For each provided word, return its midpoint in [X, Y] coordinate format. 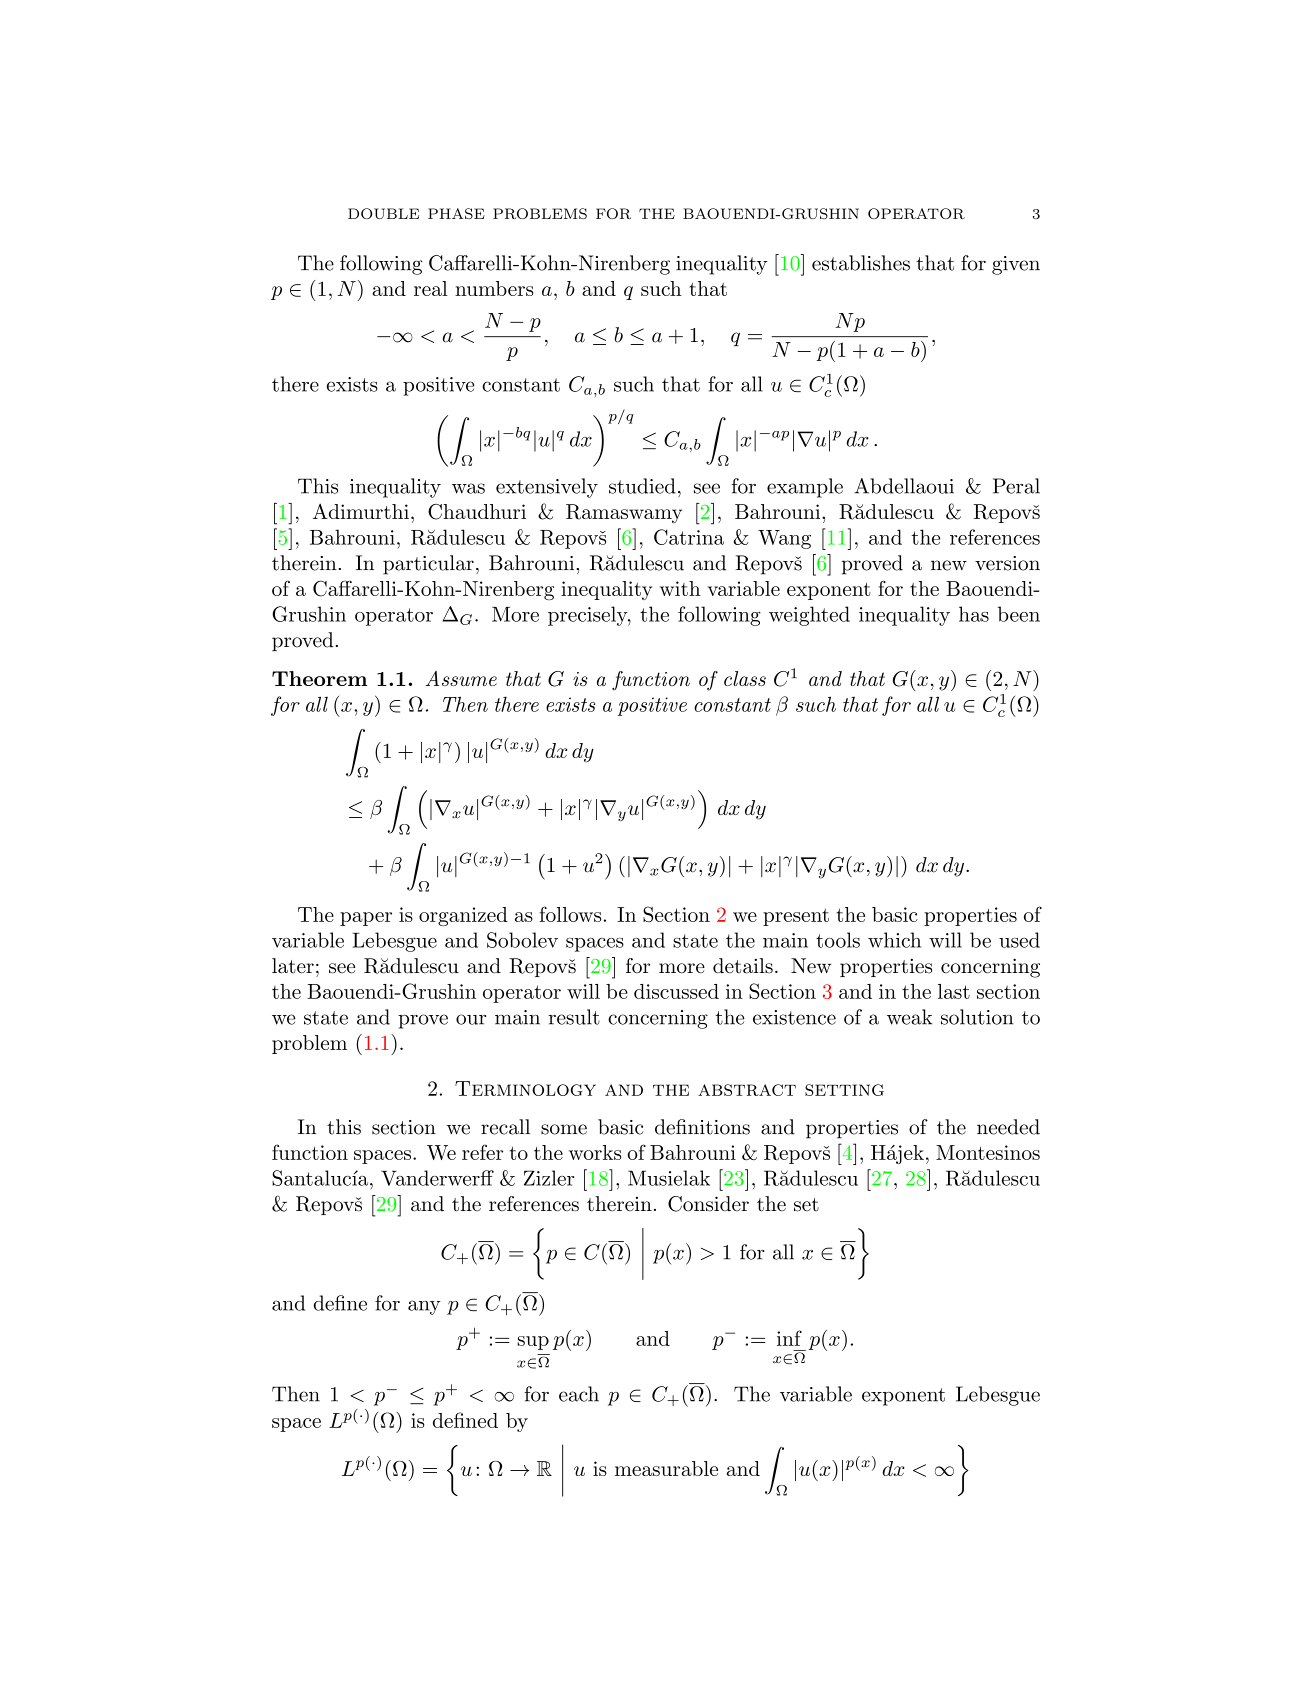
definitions [702, 1127]
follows [570, 914]
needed [1008, 1127]
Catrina [689, 537]
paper [366, 919]
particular [428, 565]
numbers [494, 288]
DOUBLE [383, 213]
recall [505, 1127]
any [424, 1307]
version [1007, 563]
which [894, 940]
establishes [861, 263]
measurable [666, 1468]
